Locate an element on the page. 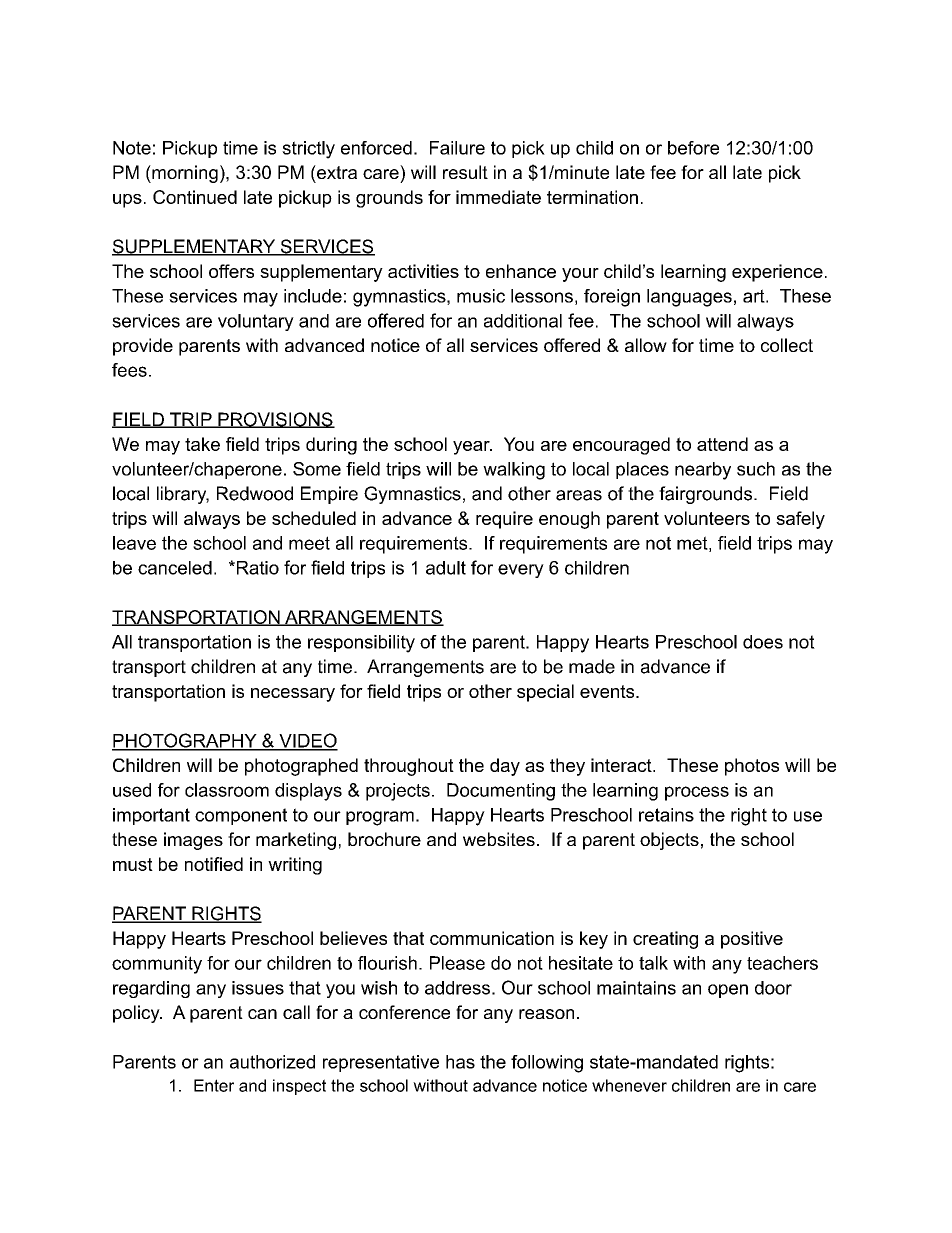 This document has height=1233, width=952. open is located at coordinates (728, 991).
